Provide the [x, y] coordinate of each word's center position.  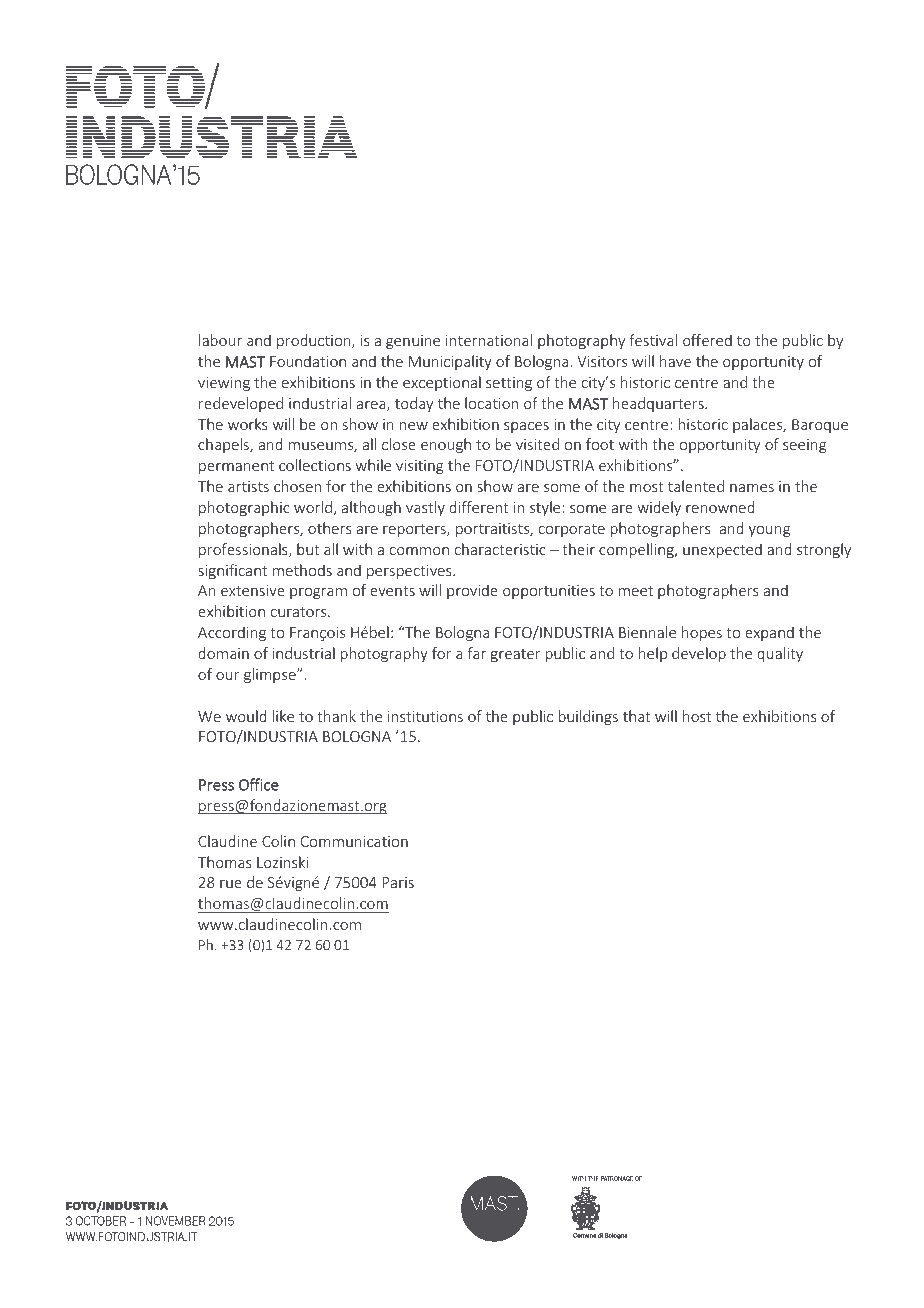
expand [769, 633]
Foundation [308, 361]
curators [300, 612]
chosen [297, 486]
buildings [588, 717]
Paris [398, 882]
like [283, 716]
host [697, 716]
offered [707, 340]
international [489, 340]
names [752, 488]
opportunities [549, 592]
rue [231, 884]
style [545, 508]
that [637, 716]
